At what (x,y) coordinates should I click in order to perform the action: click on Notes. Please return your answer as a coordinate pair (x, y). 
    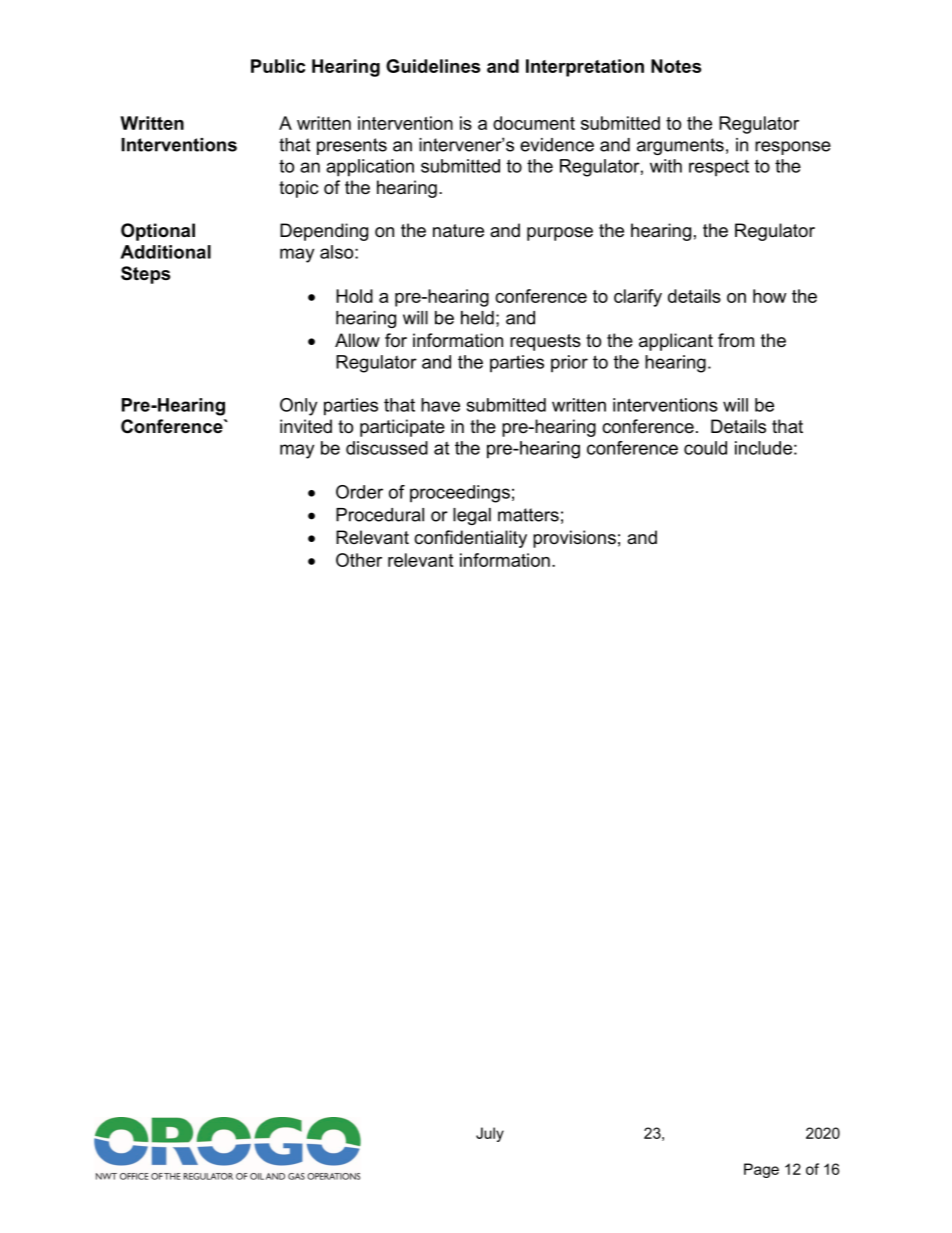
    Looking at the image, I should click on (676, 66).
